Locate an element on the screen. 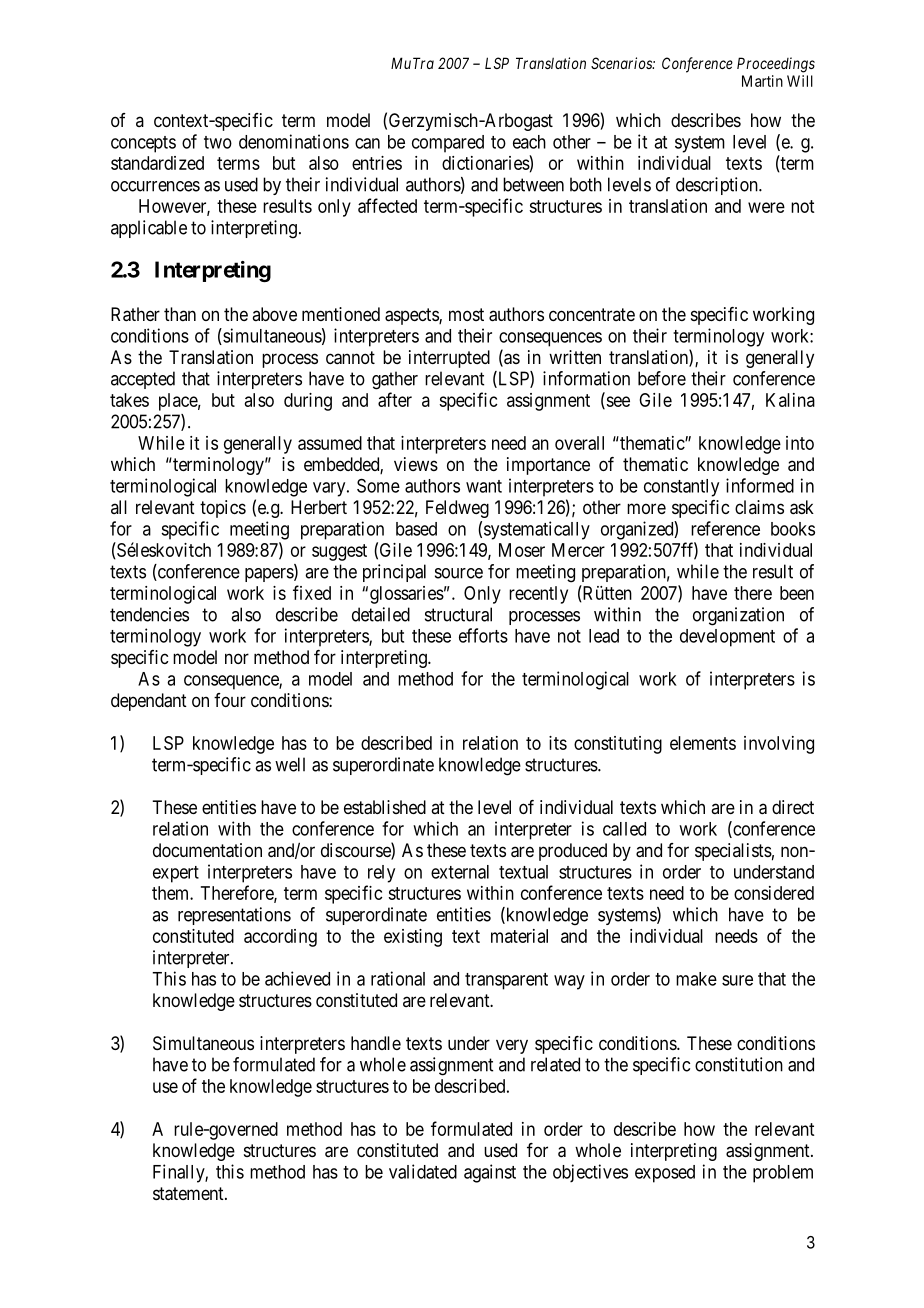 This screenshot has height=1308, width=924. its is located at coordinates (558, 743).
